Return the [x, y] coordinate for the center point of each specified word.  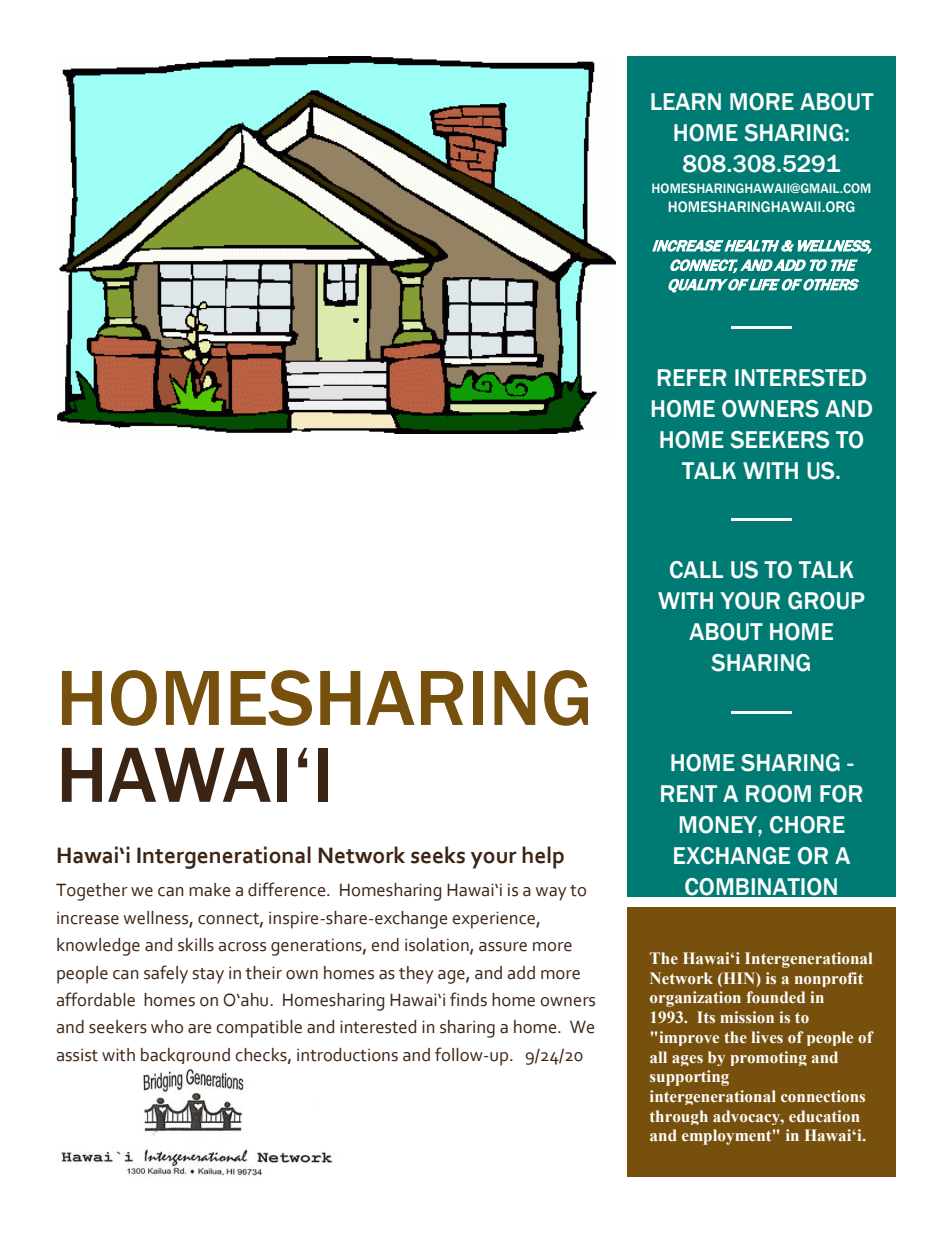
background [185, 1056]
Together [92, 892]
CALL [696, 570]
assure [503, 947]
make [209, 890]
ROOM [778, 794]
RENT [689, 793]
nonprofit [829, 979]
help [543, 857]
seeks [438, 855]
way [551, 894]
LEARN [686, 101]
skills [196, 945]
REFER [692, 377]
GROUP [826, 601]
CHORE [807, 825]
